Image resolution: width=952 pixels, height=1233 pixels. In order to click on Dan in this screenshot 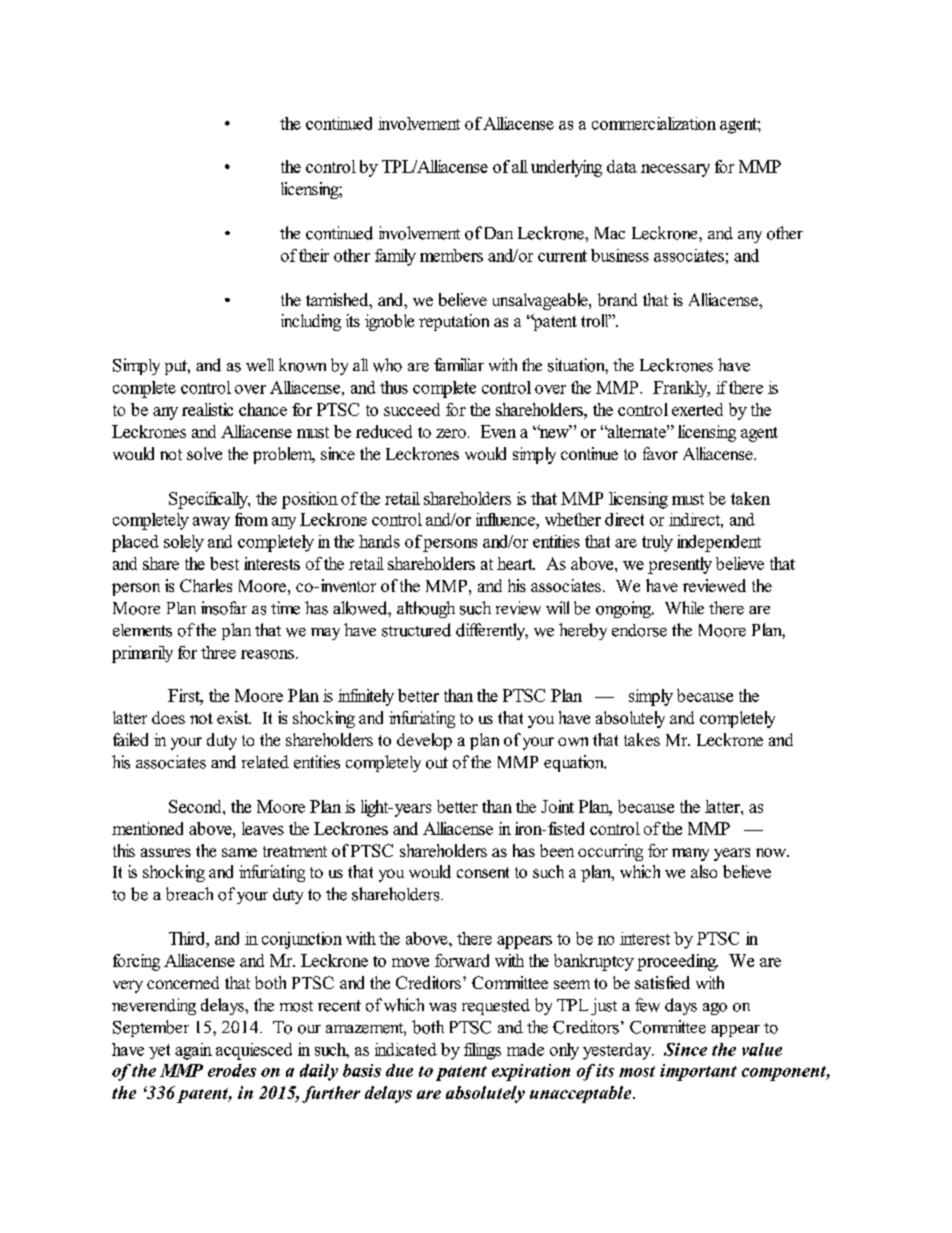, I will do `click(499, 233)`.
